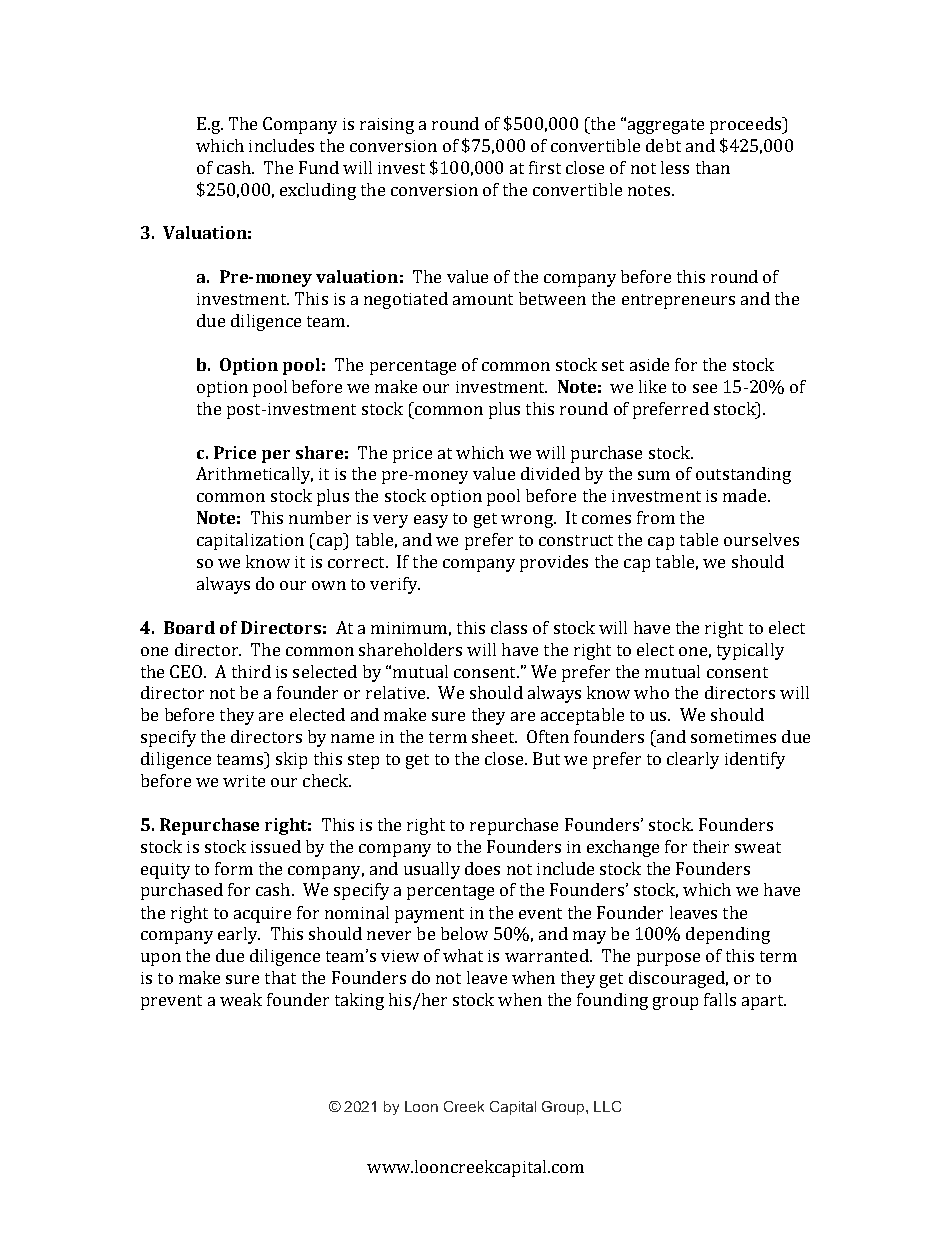  What do you see at coordinates (241, 999) in the screenshot?
I see `weak` at bounding box center [241, 999].
